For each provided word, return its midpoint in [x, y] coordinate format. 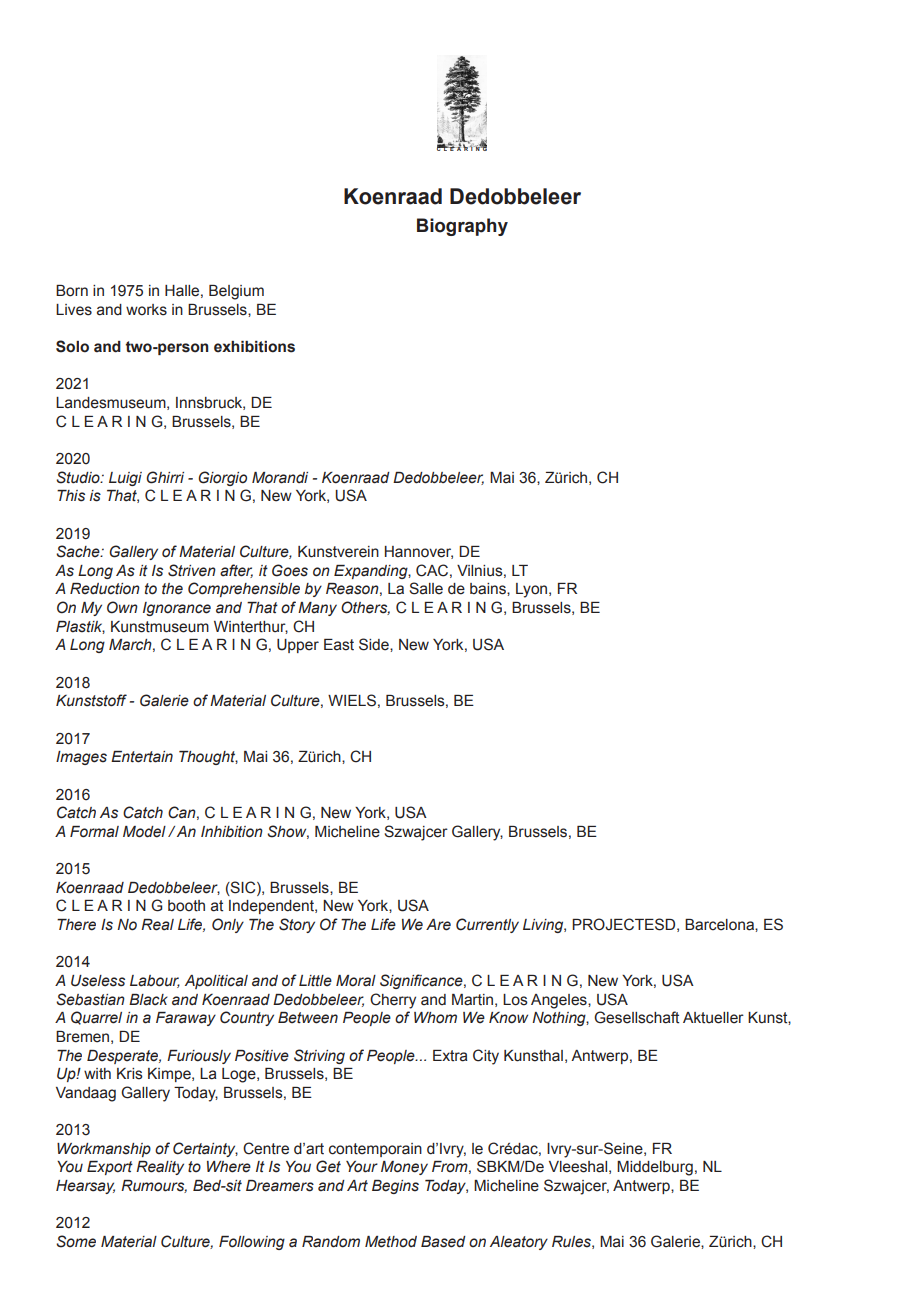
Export [110, 1168]
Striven [192, 570]
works [146, 310]
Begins [395, 1187]
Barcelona [720, 925]
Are [438, 925]
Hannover [419, 552]
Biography [462, 227]
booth [186, 906]
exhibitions [254, 347]
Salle [426, 588]
